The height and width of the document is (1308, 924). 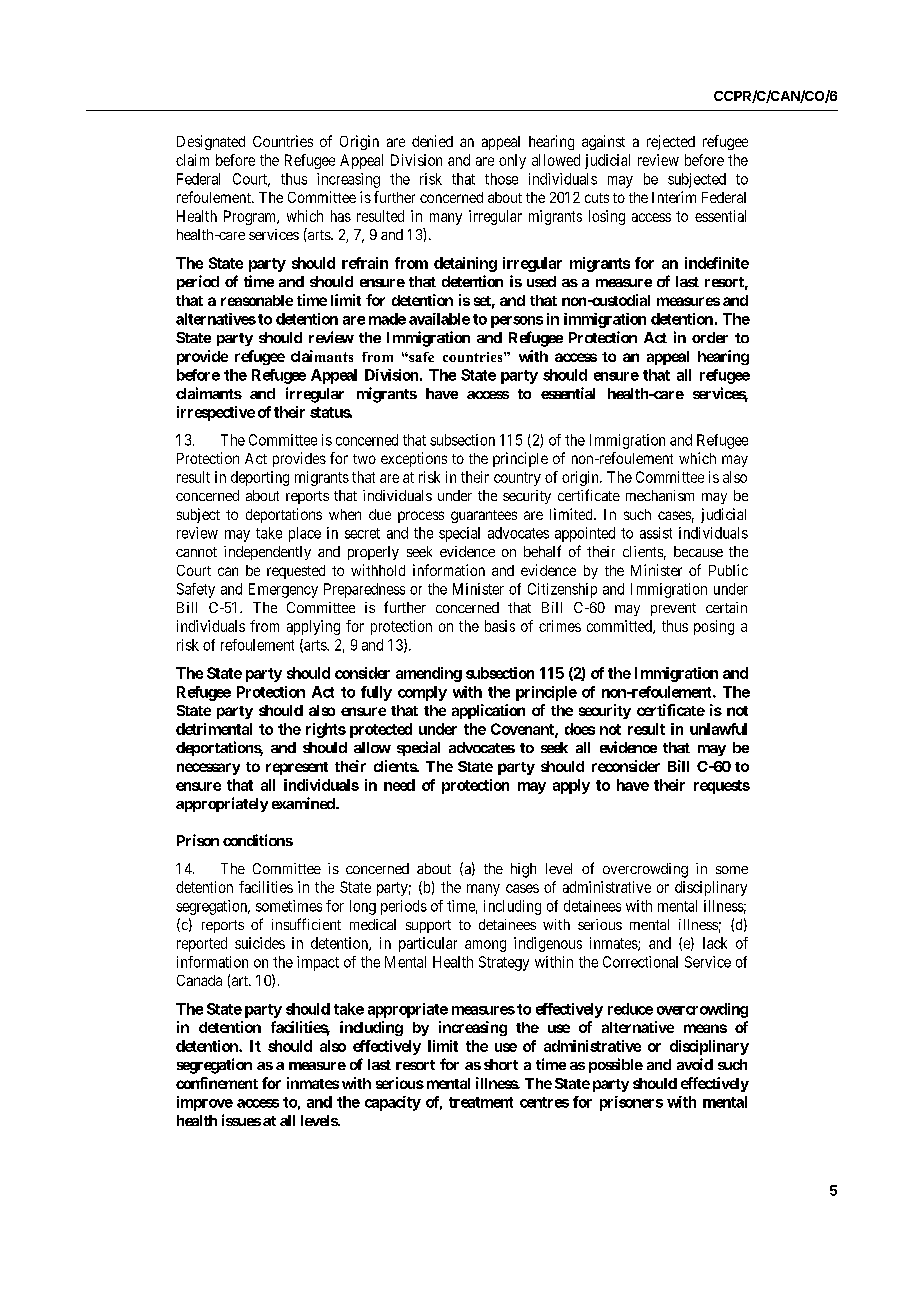 What do you see at coordinates (523, 870) in the document?
I see `high` at bounding box center [523, 870].
